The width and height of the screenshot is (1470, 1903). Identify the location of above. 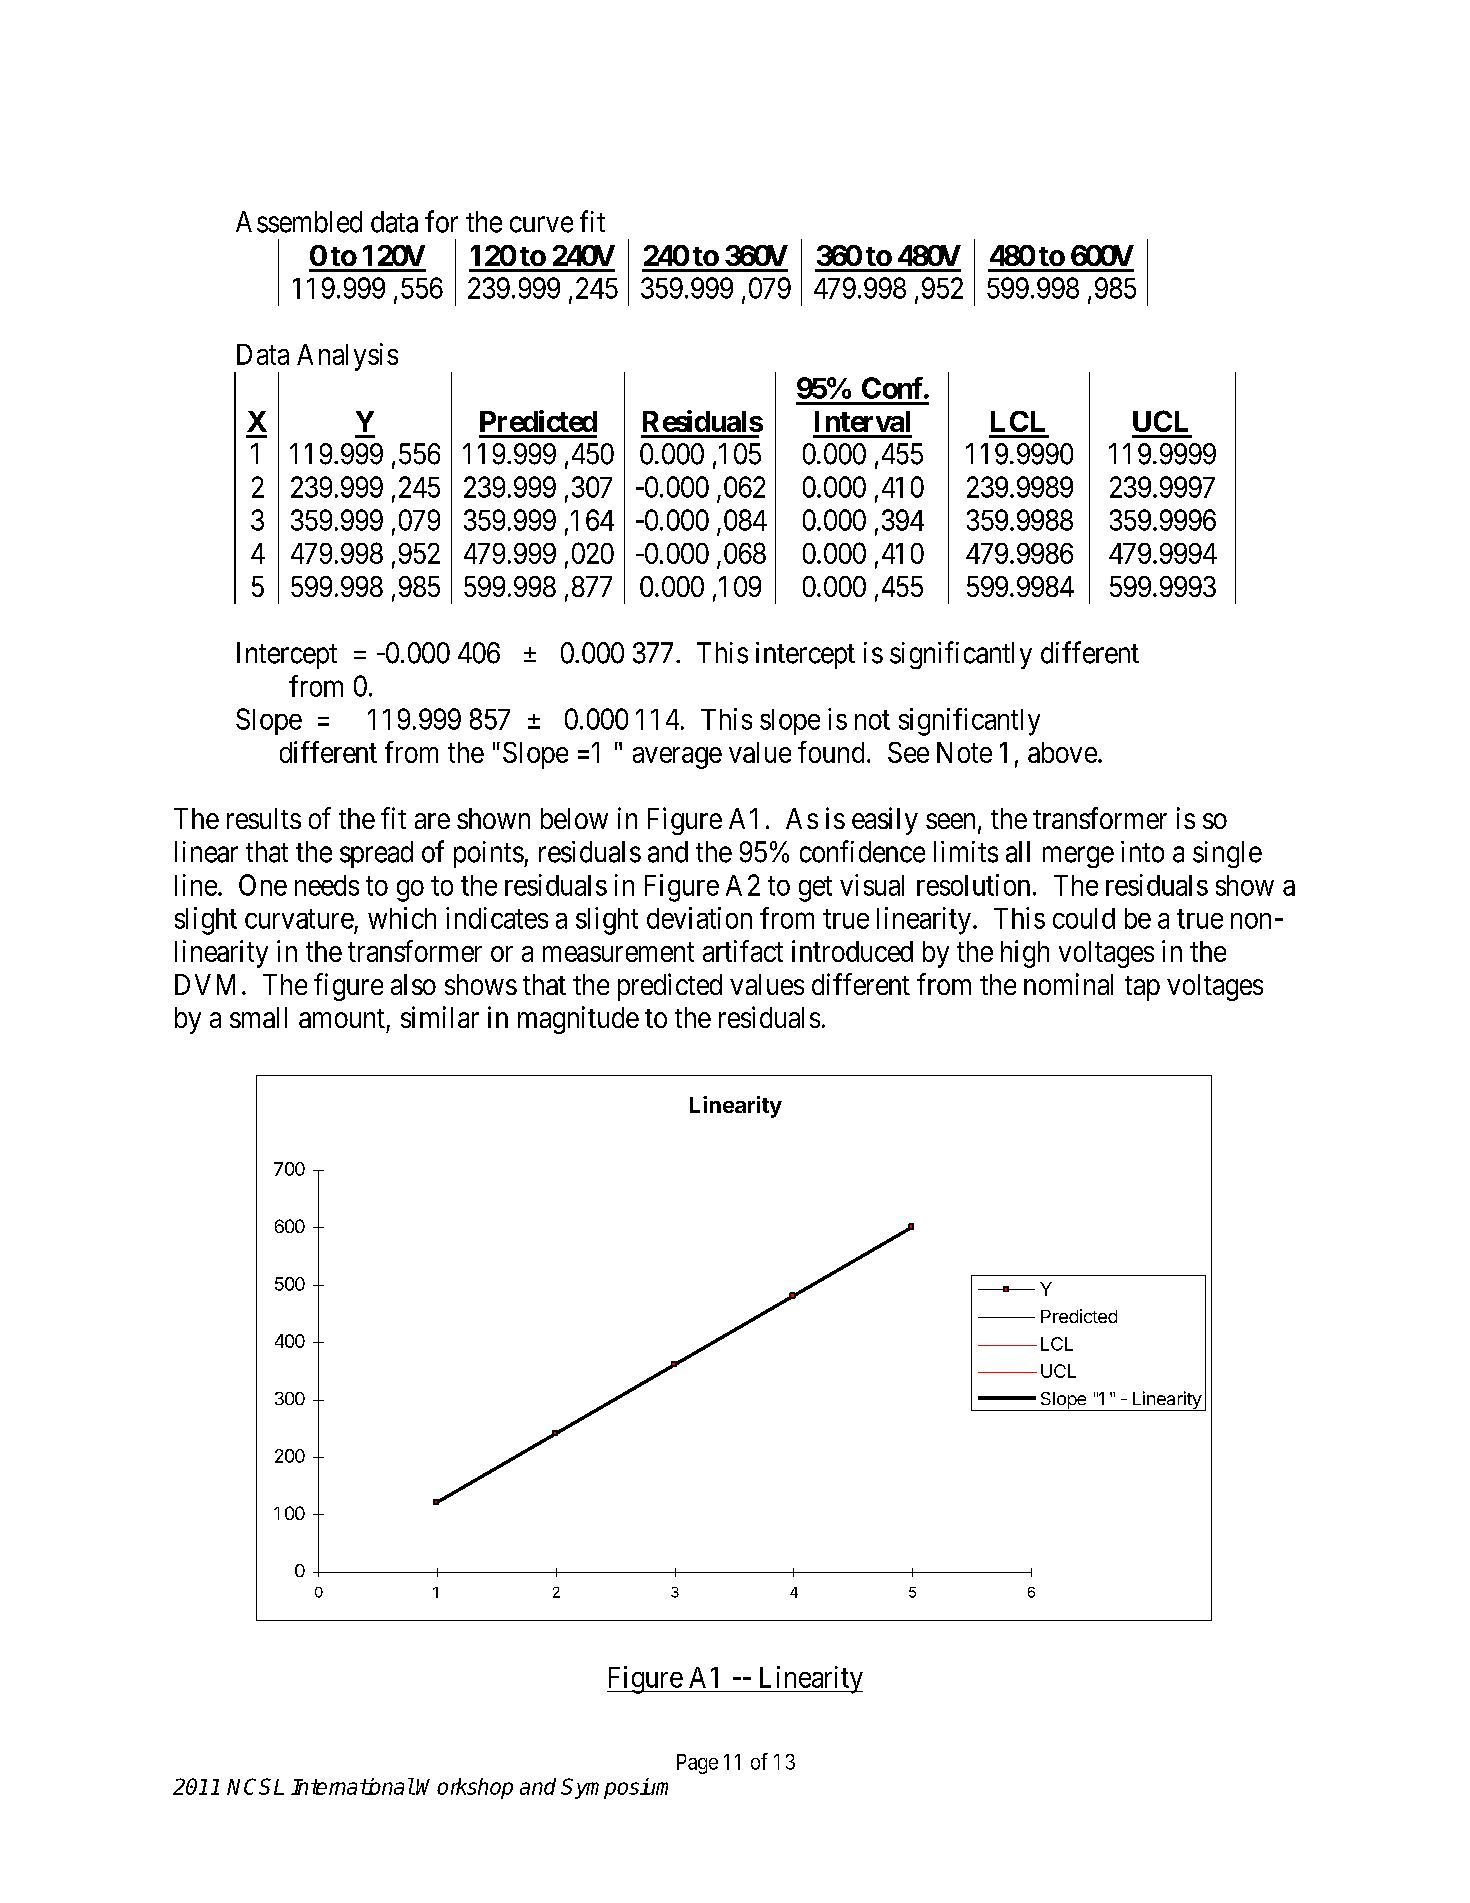
(1062, 752).
